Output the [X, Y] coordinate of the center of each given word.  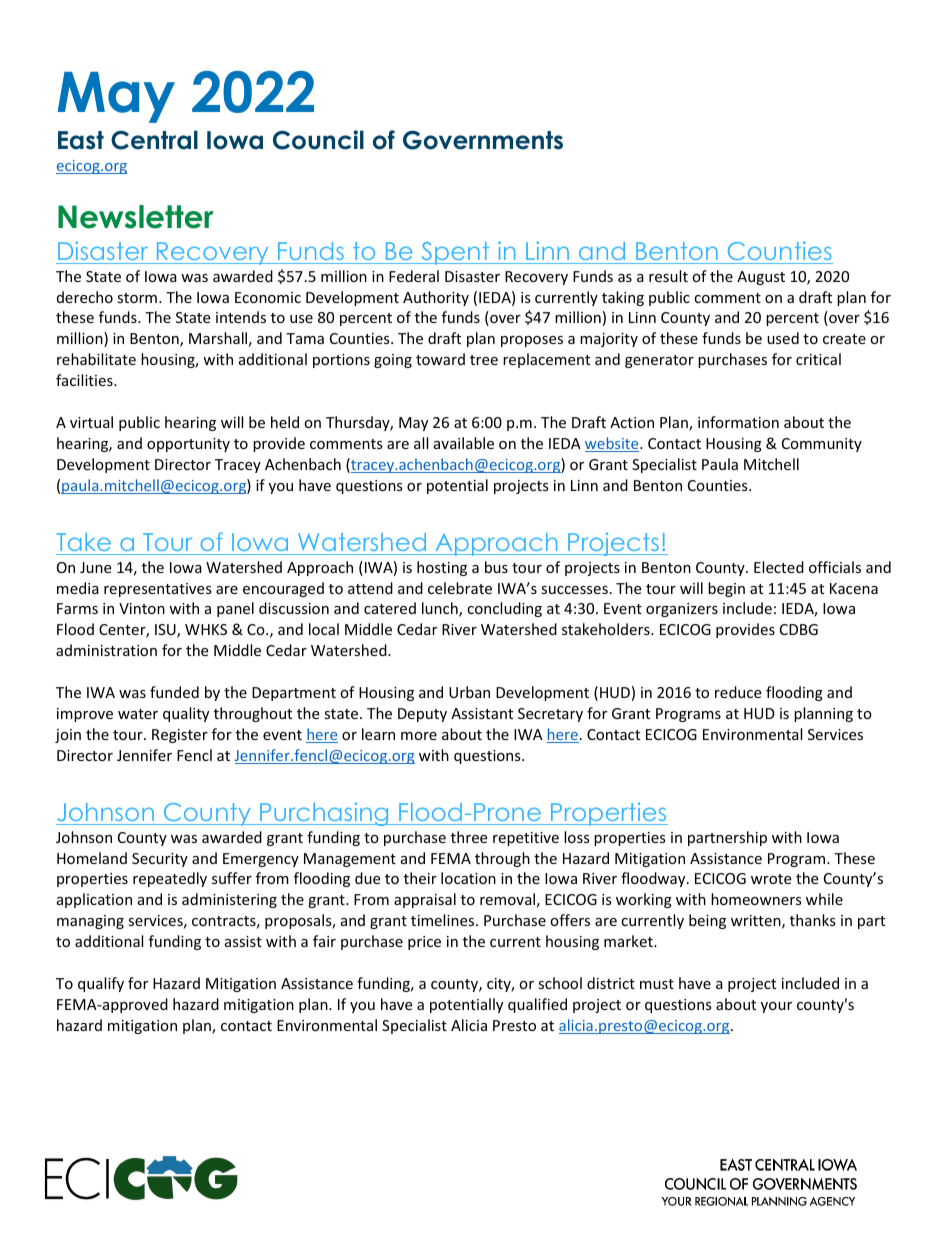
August [761, 278]
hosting [442, 568]
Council [318, 140]
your [776, 1007]
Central [154, 140]
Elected [779, 567]
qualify [101, 984]
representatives [158, 590]
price [424, 943]
